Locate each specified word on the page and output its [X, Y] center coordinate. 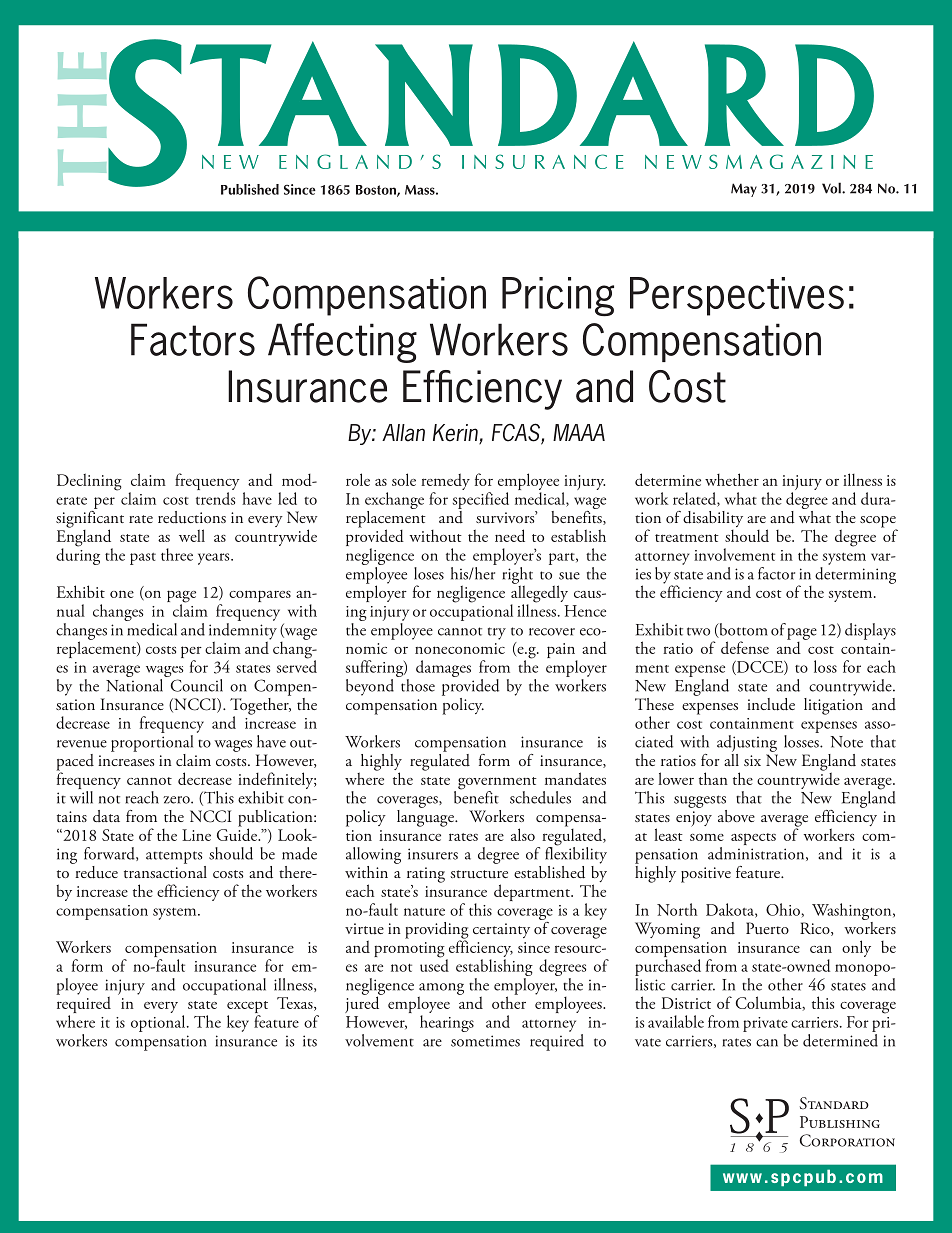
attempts [174, 857]
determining [855, 574]
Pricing [558, 297]
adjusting [747, 743]
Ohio [783, 909]
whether [732, 479]
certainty [501, 930]
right [517, 575]
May [744, 190]
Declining [89, 482]
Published [250, 189]
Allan [403, 433]
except [247, 1008]
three [177, 554]
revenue [82, 744]
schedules [540, 797]
